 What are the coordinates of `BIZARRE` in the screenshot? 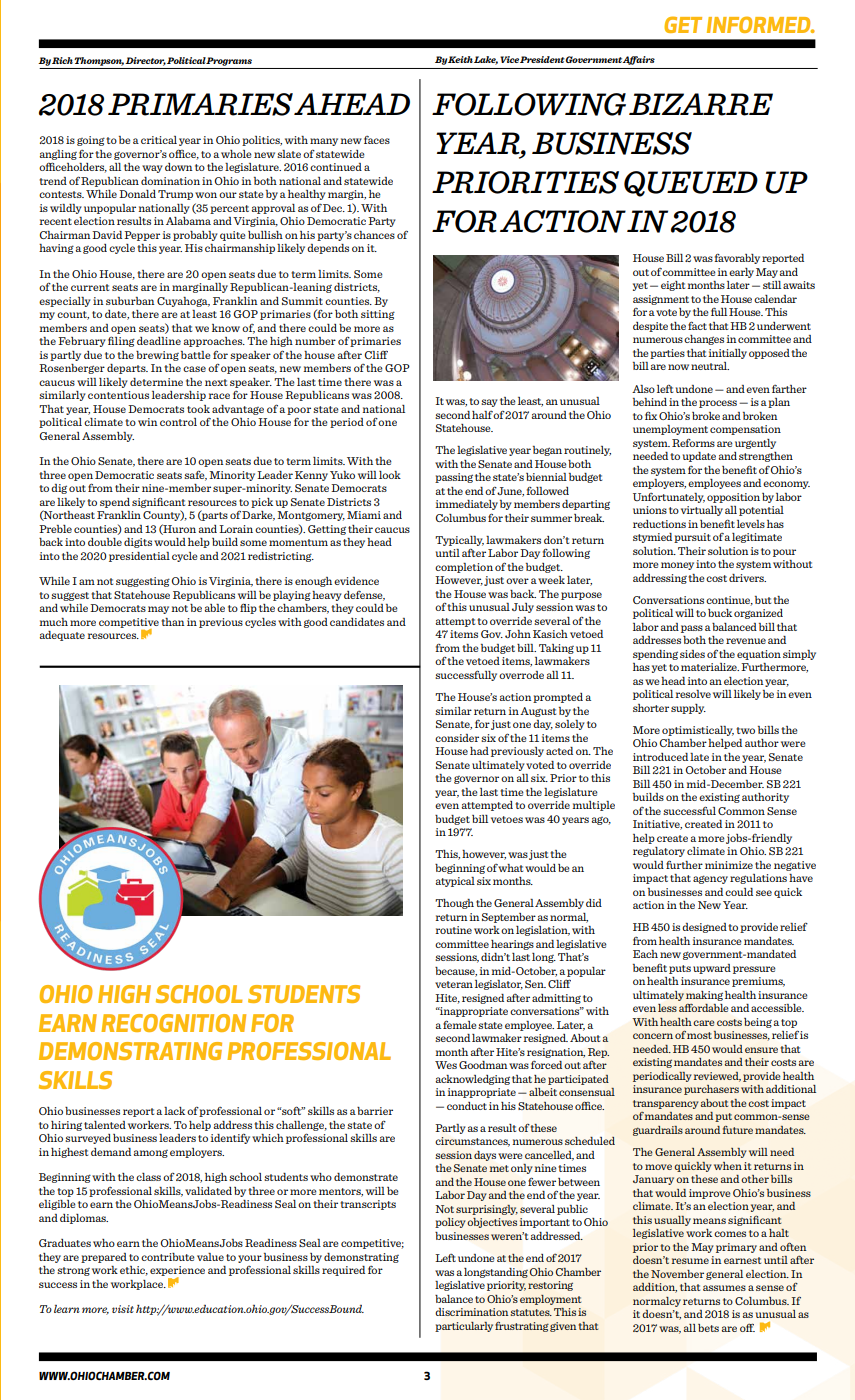 It's located at (701, 104).
